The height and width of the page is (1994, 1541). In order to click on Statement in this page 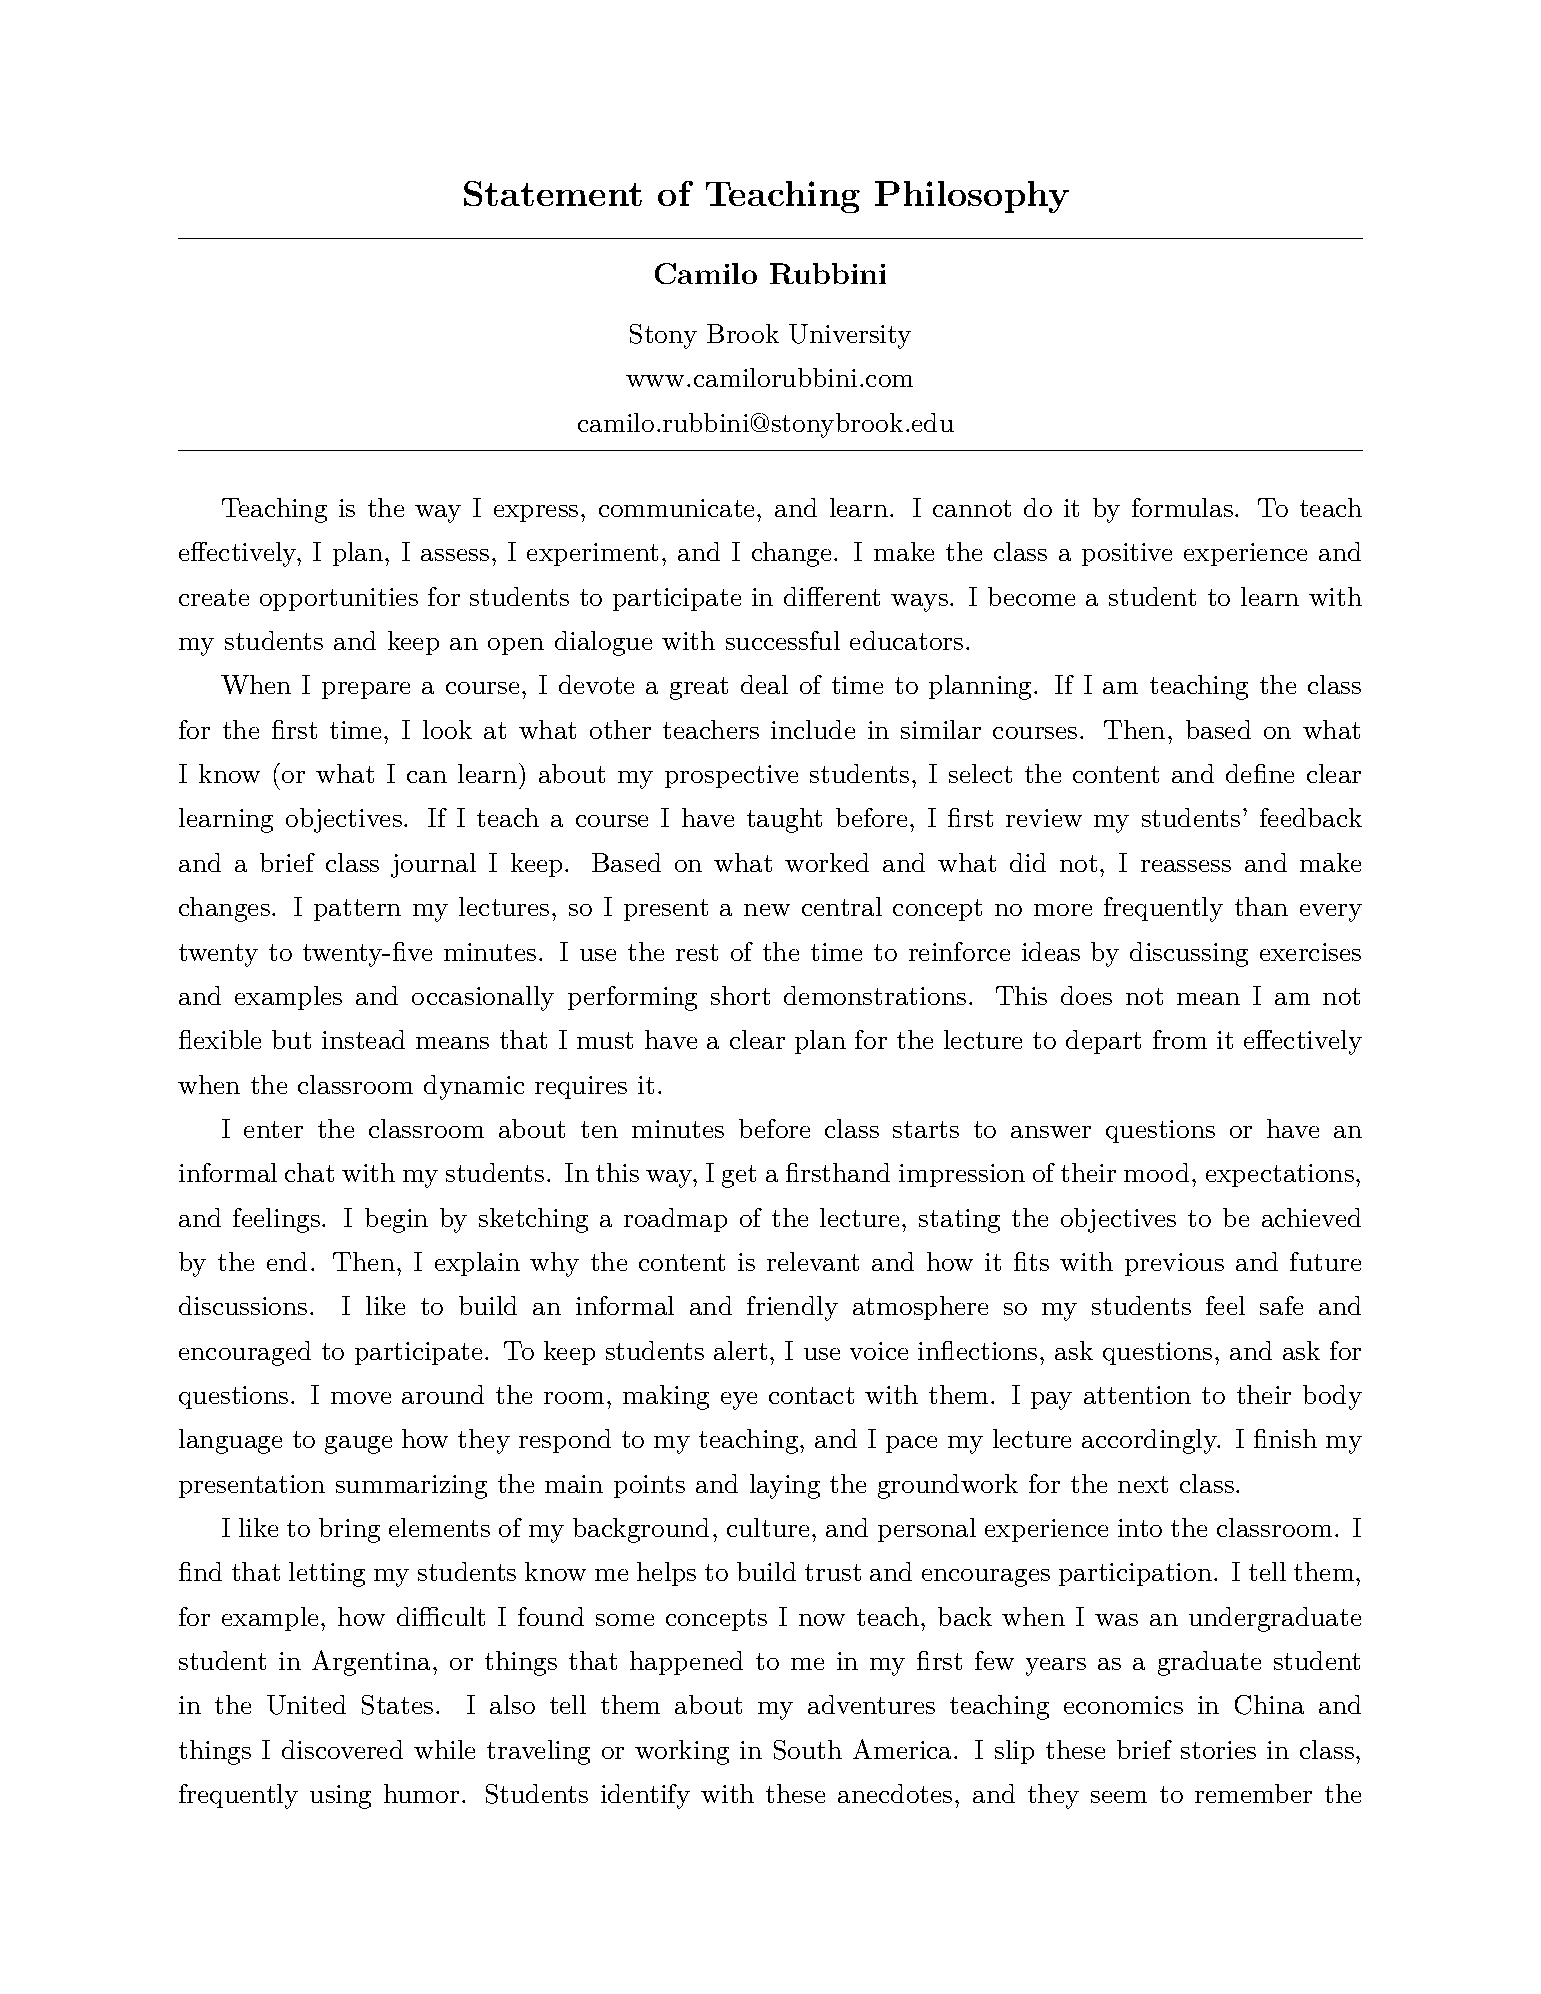, I will do `click(553, 193)`.
